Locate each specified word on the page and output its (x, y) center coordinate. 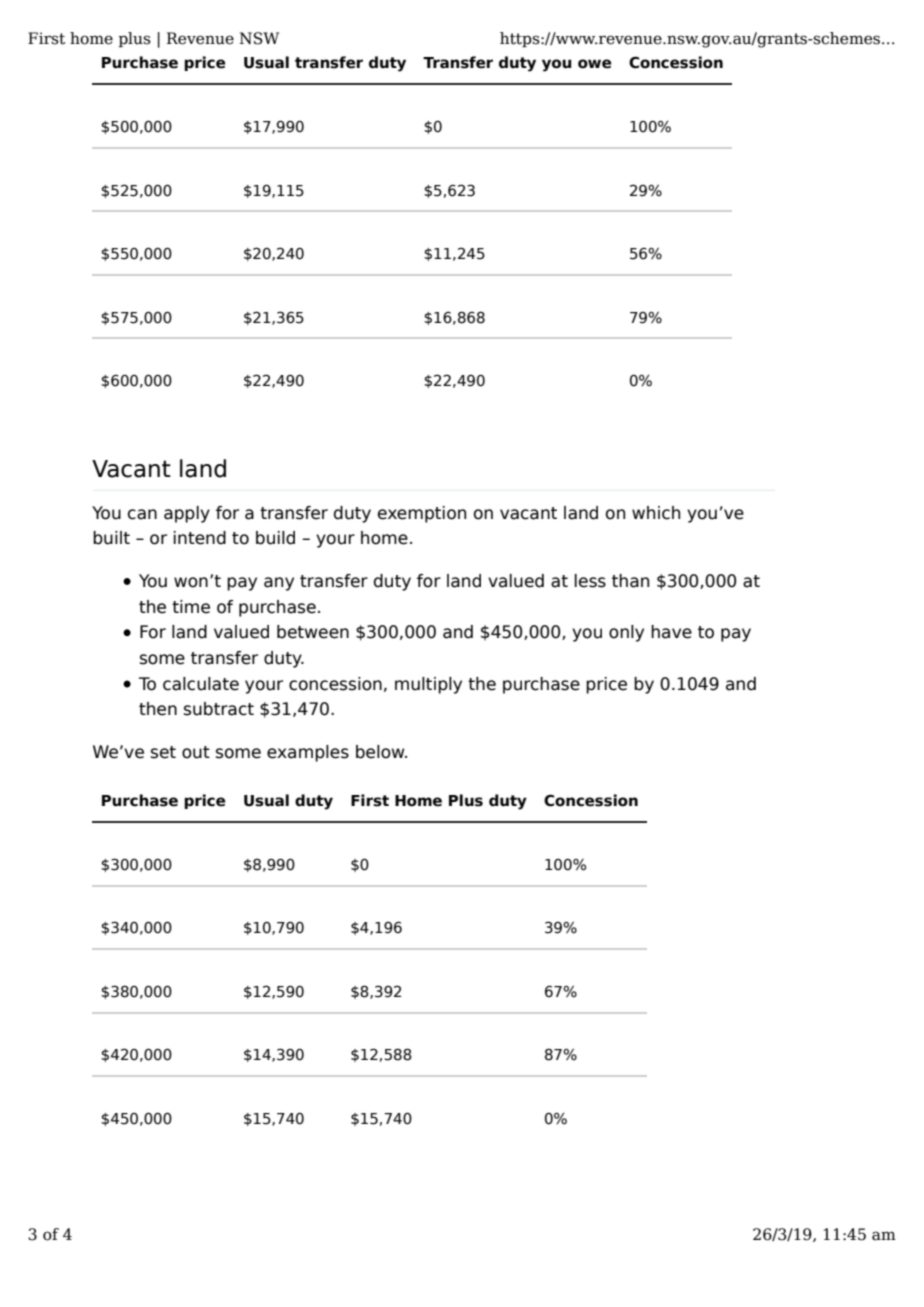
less (590, 581)
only (626, 633)
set (163, 752)
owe (594, 64)
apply (187, 514)
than (630, 581)
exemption (422, 514)
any (279, 584)
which (656, 513)
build (275, 538)
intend (200, 538)
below (381, 752)
